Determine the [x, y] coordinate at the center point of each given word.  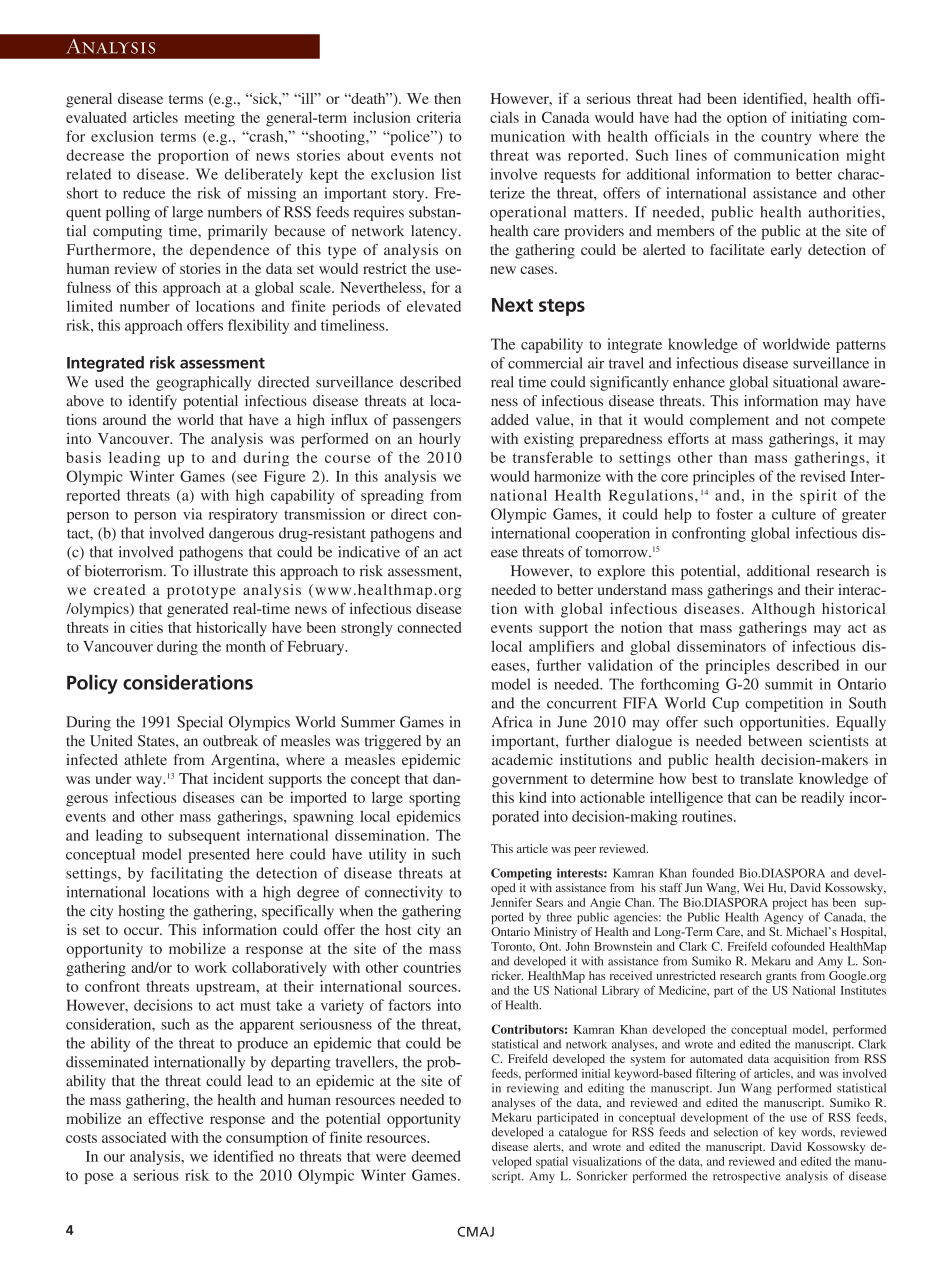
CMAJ [475, 1231]
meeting [209, 119]
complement [729, 421]
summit [789, 684]
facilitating [187, 874]
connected [429, 627]
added [510, 419]
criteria [439, 117]
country [786, 139]
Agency [784, 918]
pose [99, 1178]
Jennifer [511, 902]
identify [153, 402]
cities [146, 627]
